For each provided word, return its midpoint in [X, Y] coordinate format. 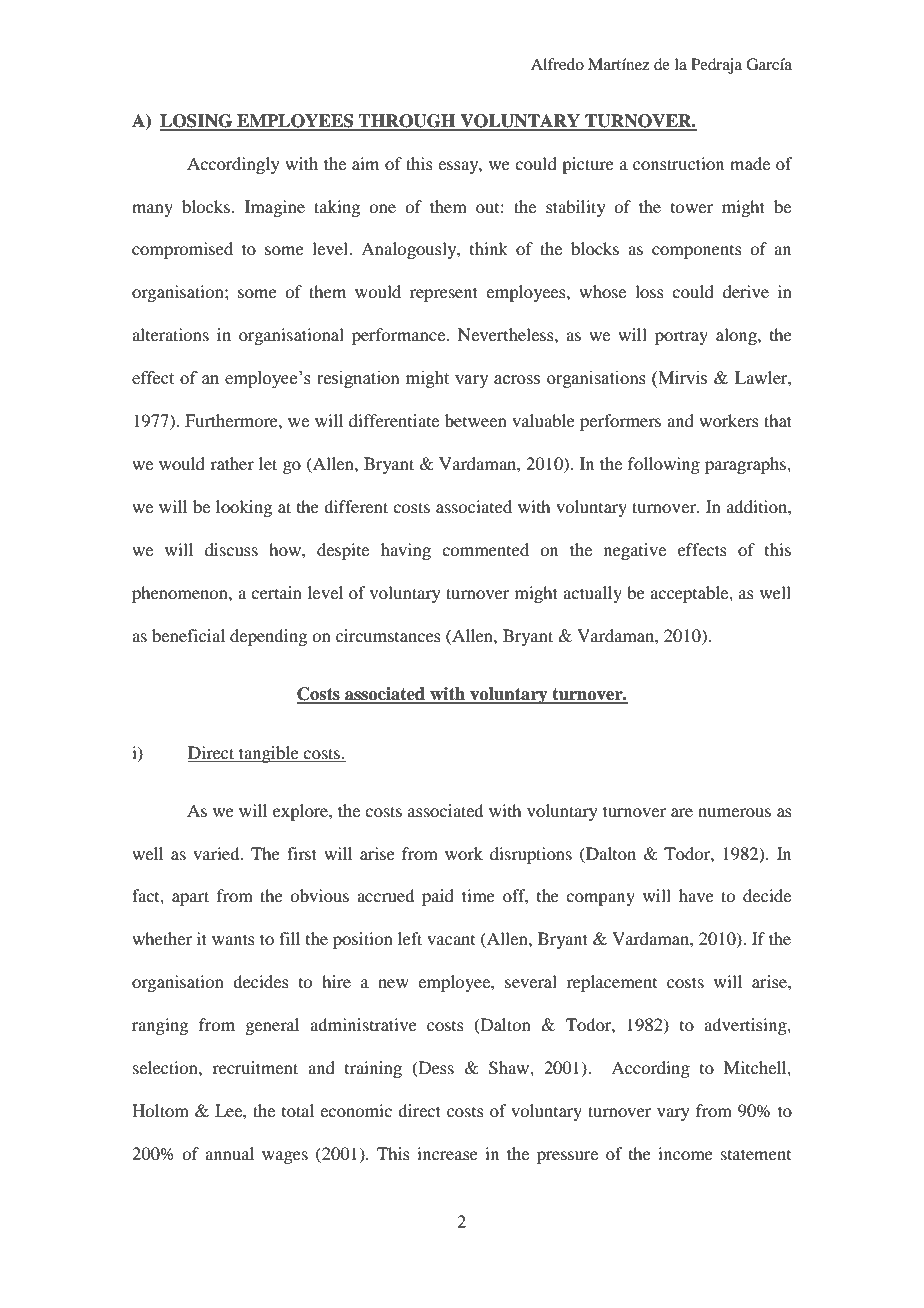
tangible [269, 754]
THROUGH [407, 122]
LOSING [197, 122]
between [476, 420]
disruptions [531, 855]
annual [229, 1153]
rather [232, 463]
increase [447, 1153]
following [664, 465]
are [682, 812]
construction [678, 163]
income [685, 1153]
